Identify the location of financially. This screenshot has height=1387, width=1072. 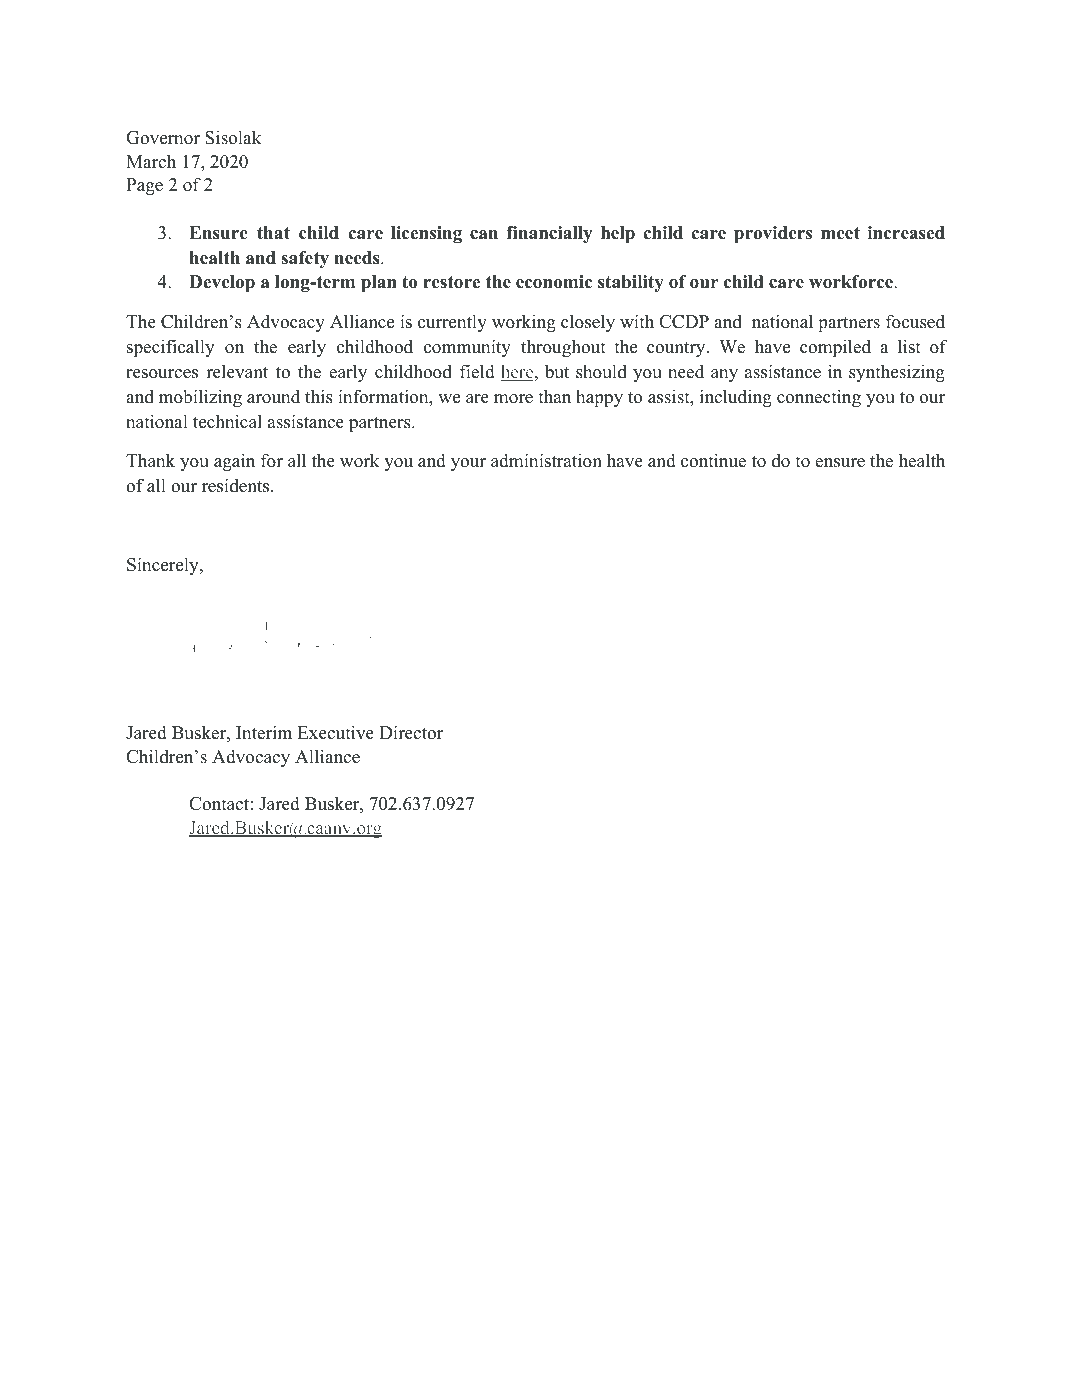
(549, 234).
